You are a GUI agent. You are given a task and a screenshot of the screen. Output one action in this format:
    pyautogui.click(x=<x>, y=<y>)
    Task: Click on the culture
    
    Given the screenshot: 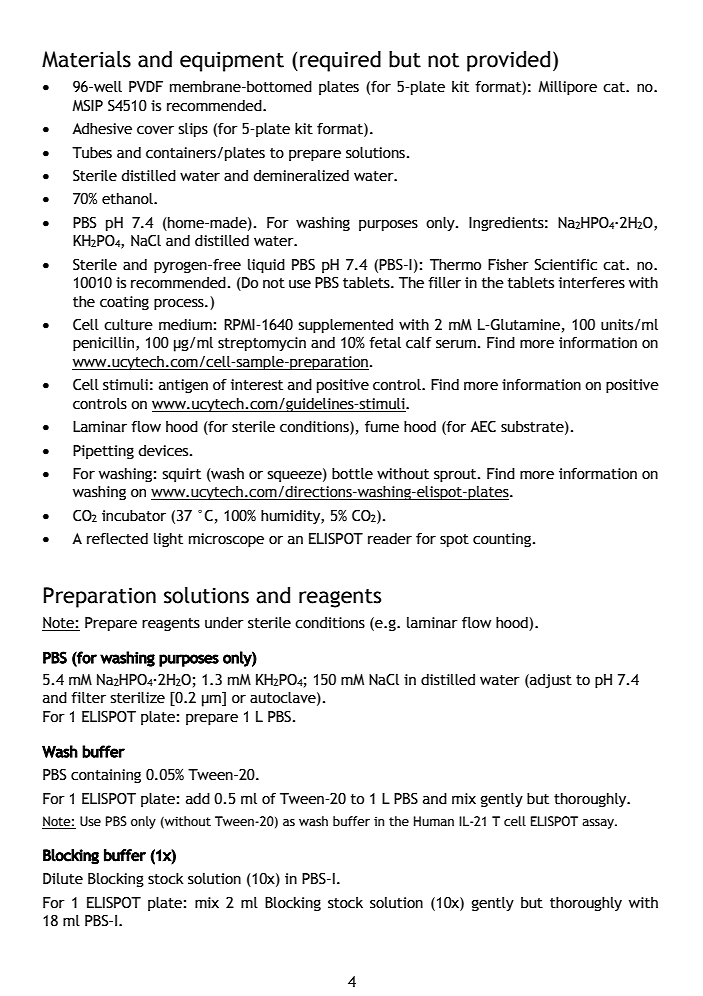 What is the action you would take?
    pyautogui.click(x=128, y=325)
